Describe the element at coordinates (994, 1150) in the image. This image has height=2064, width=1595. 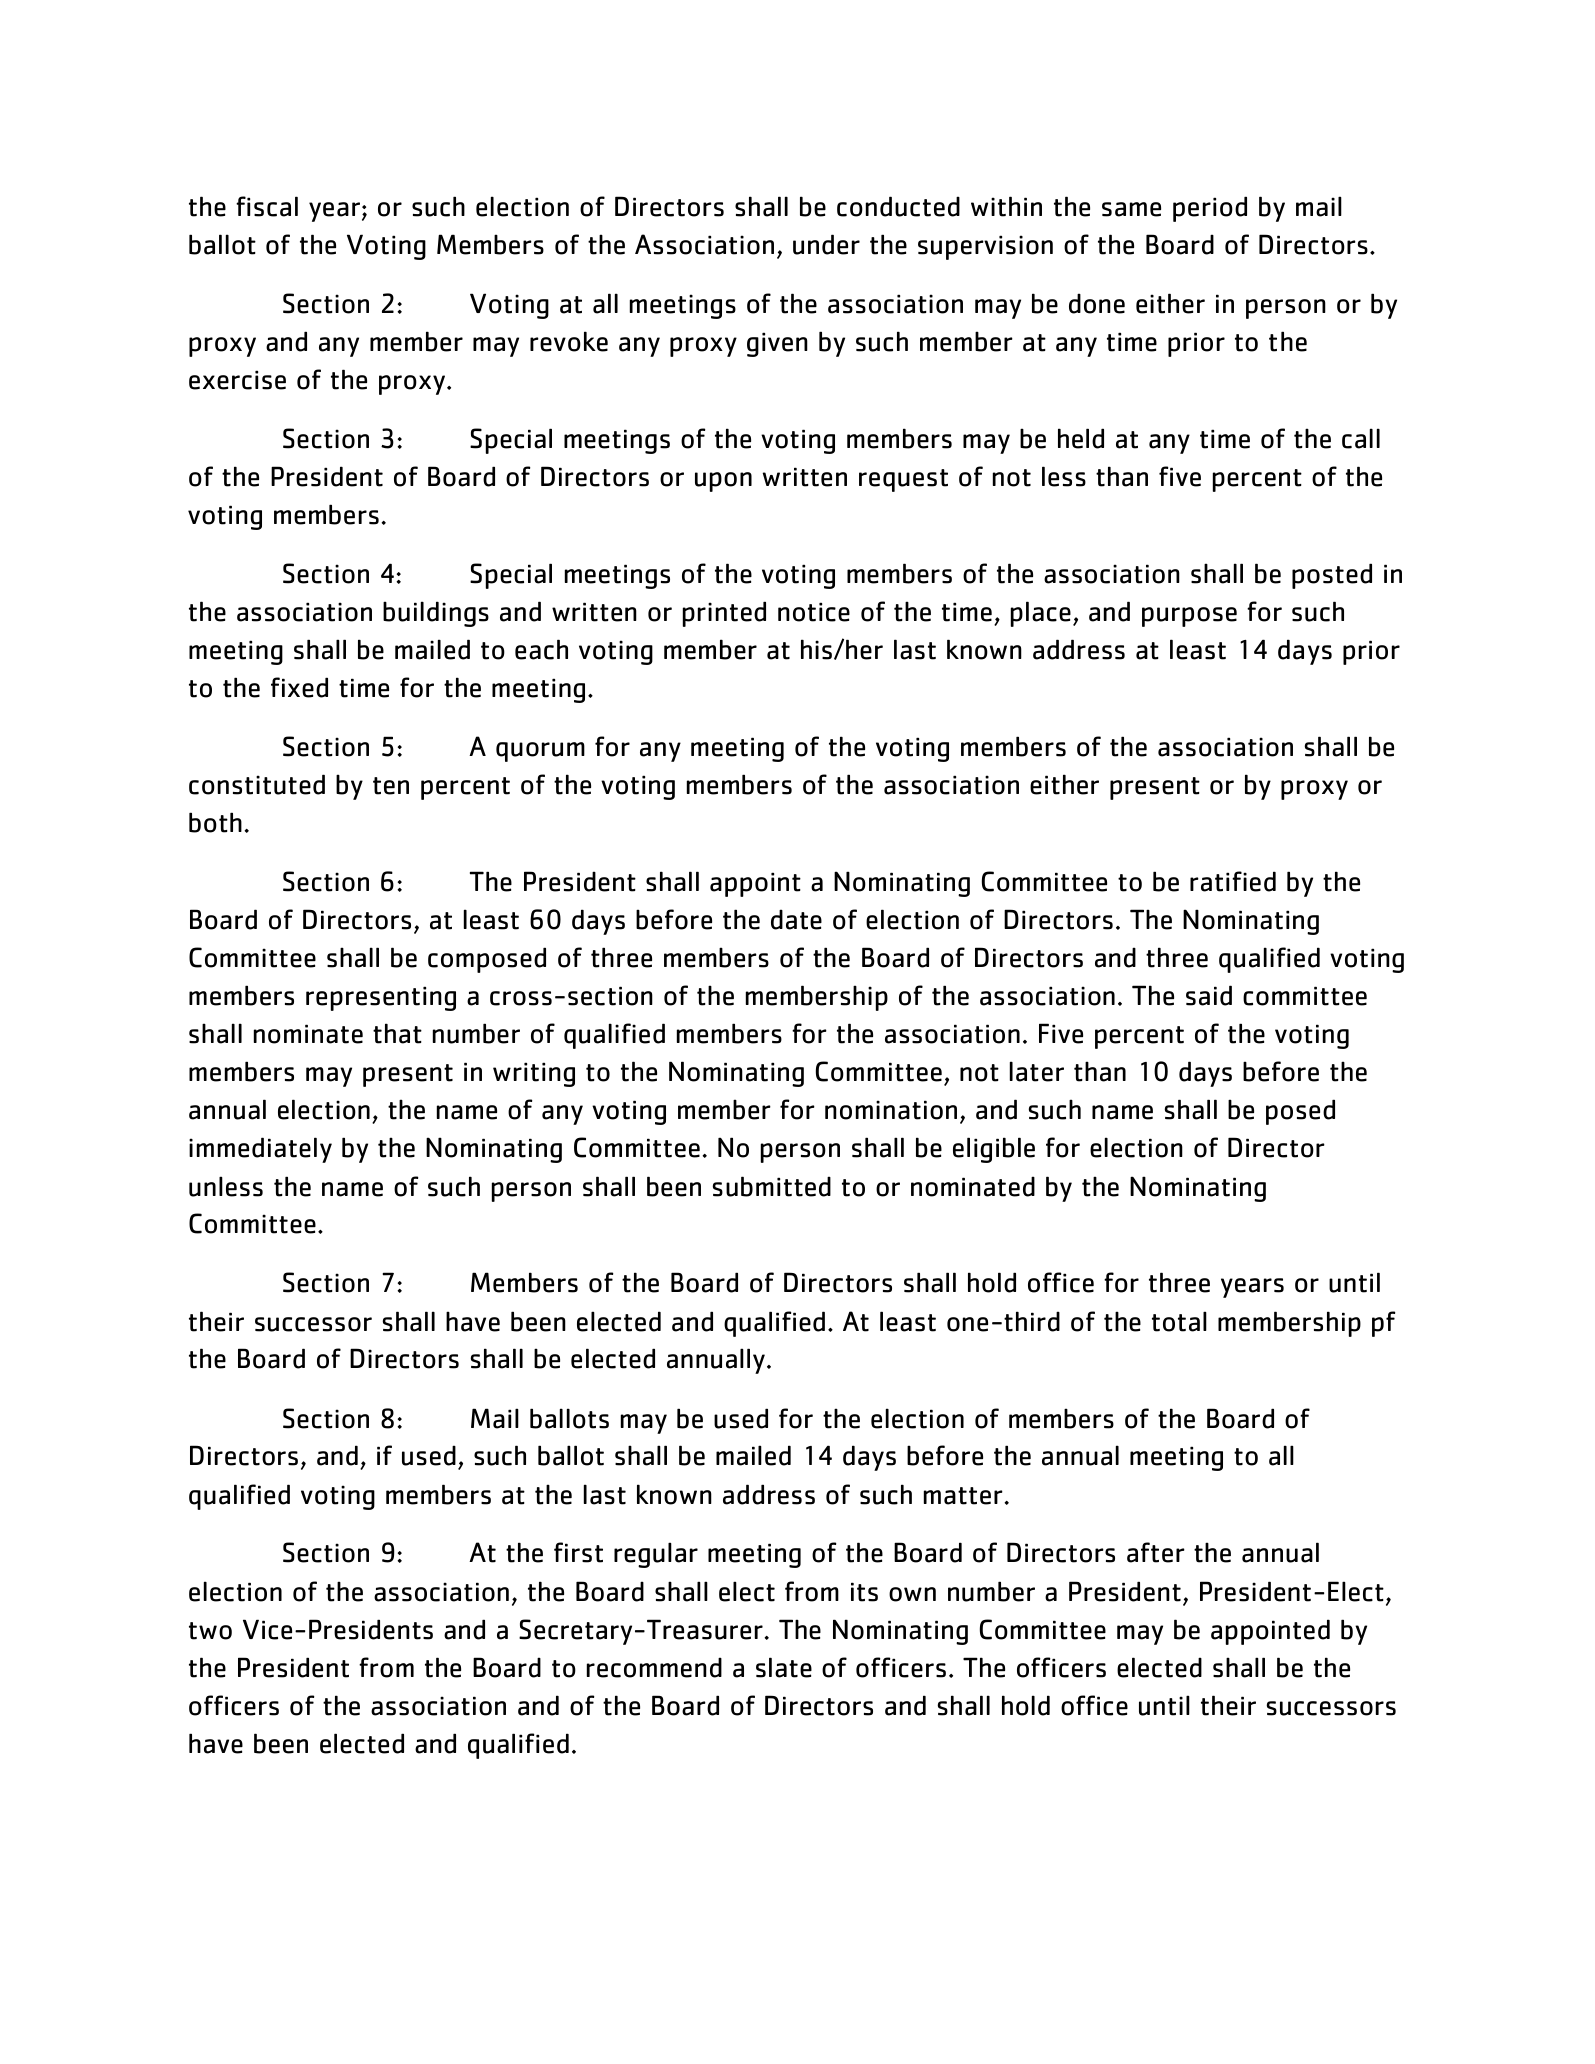
I see `eligible` at that location.
